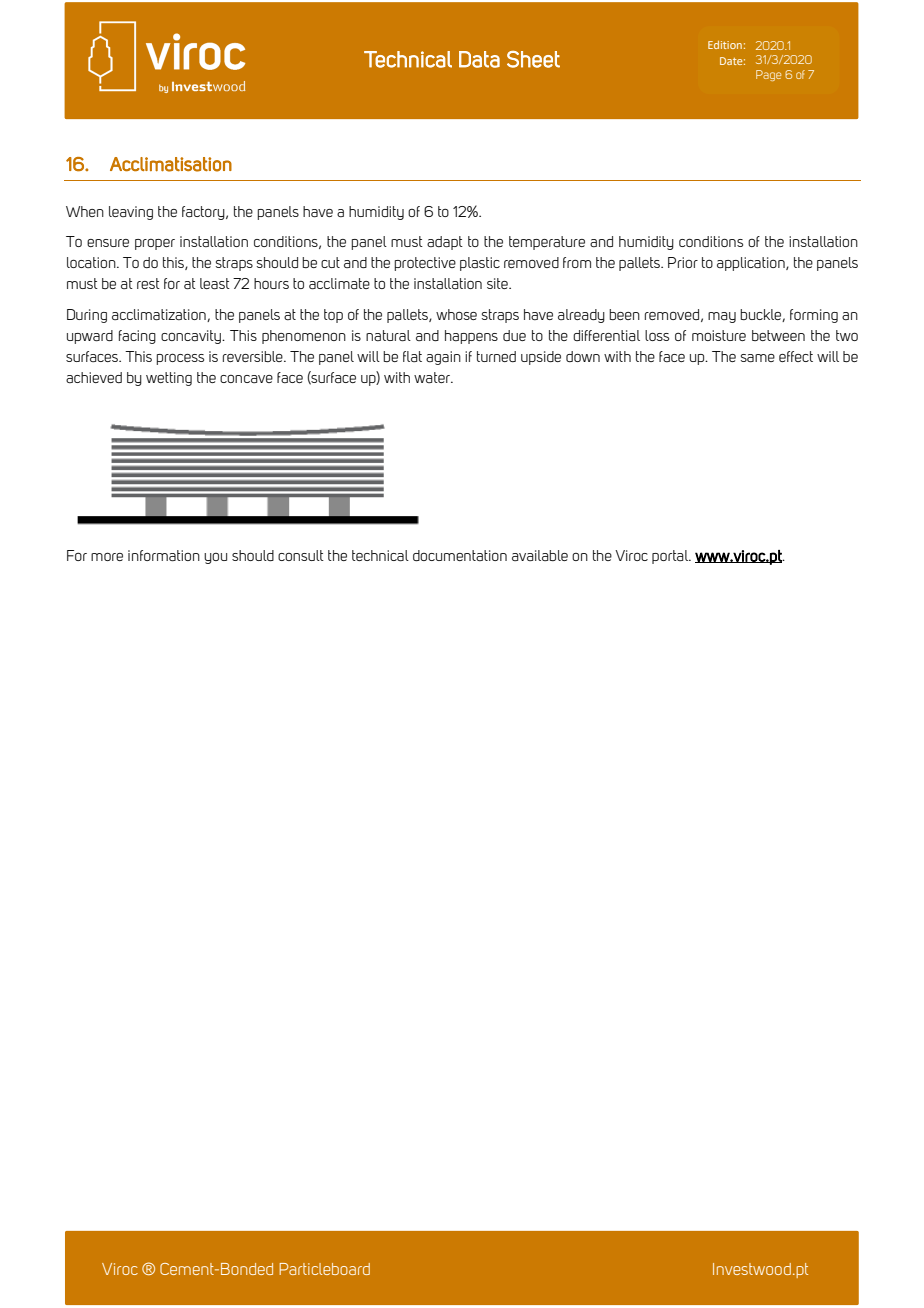 The image size is (924, 1308). I want to click on may, so click(722, 317).
